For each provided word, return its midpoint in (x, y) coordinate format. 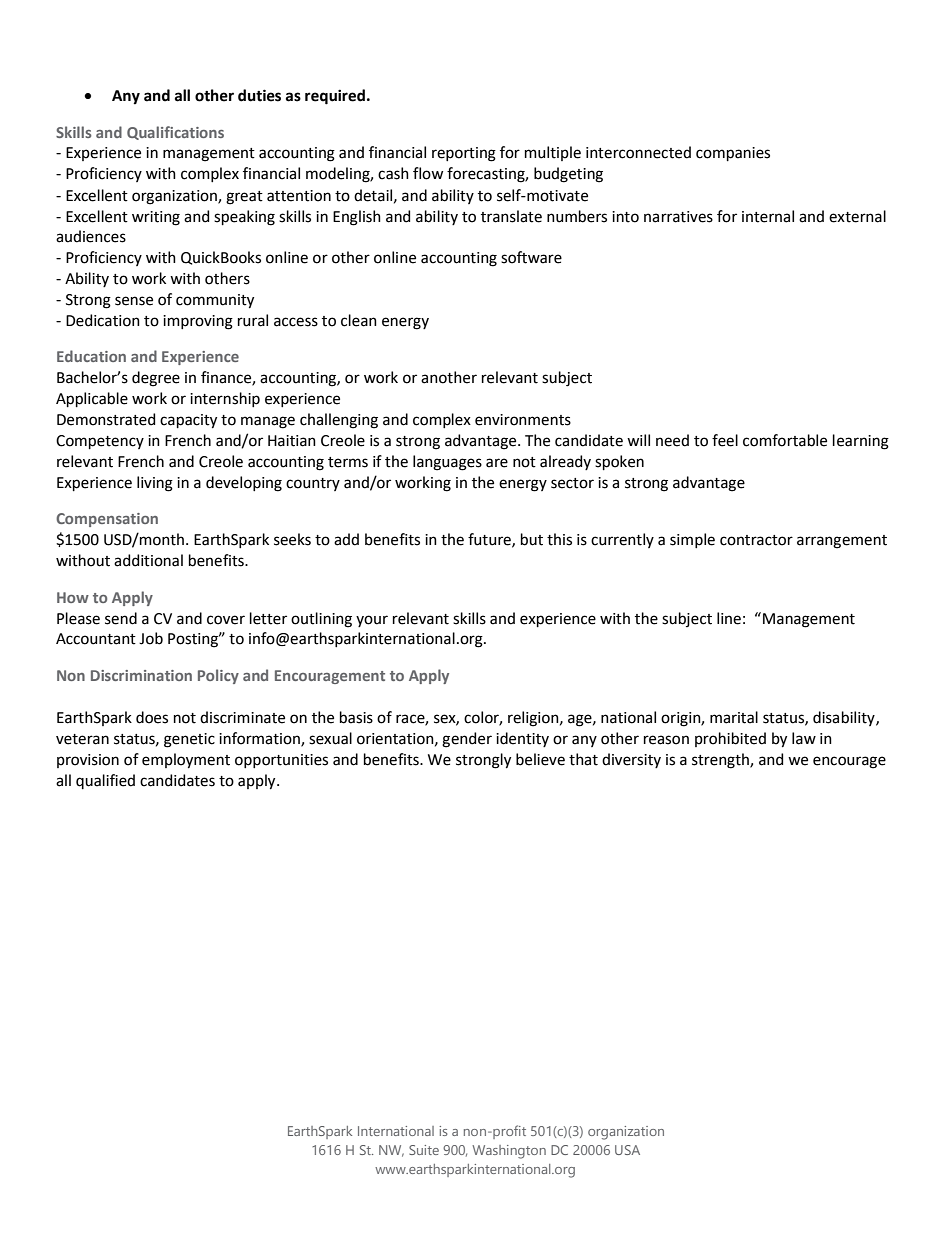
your (372, 621)
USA (627, 1150)
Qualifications (175, 133)
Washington (509, 1152)
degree (156, 379)
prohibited (730, 739)
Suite (424, 1150)
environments (523, 420)
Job (151, 638)
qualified (105, 781)
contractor (756, 540)
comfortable (785, 440)
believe (540, 759)
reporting (464, 154)
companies (733, 154)
